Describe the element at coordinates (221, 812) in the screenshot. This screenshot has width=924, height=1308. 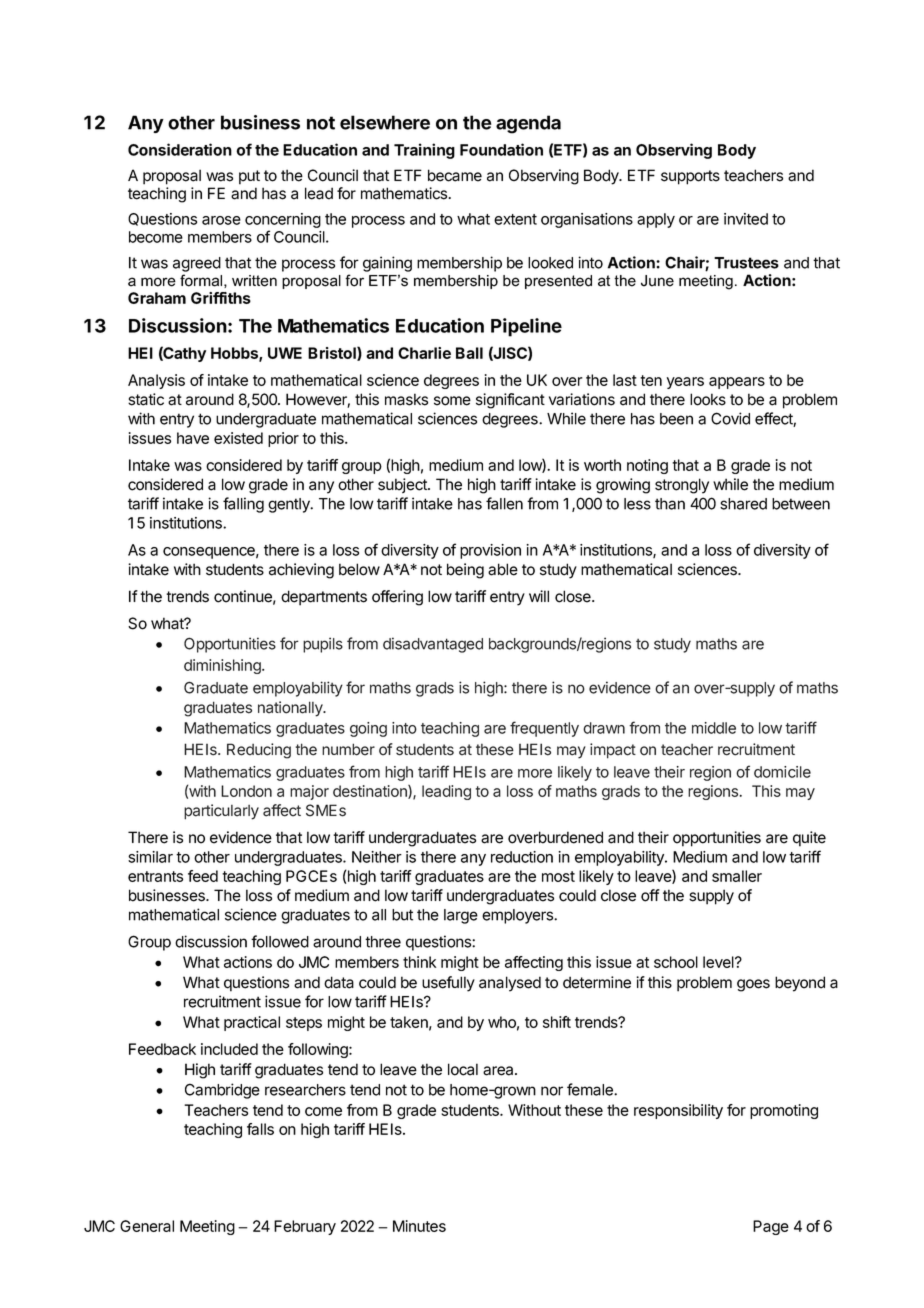
I see `particularly` at that location.
